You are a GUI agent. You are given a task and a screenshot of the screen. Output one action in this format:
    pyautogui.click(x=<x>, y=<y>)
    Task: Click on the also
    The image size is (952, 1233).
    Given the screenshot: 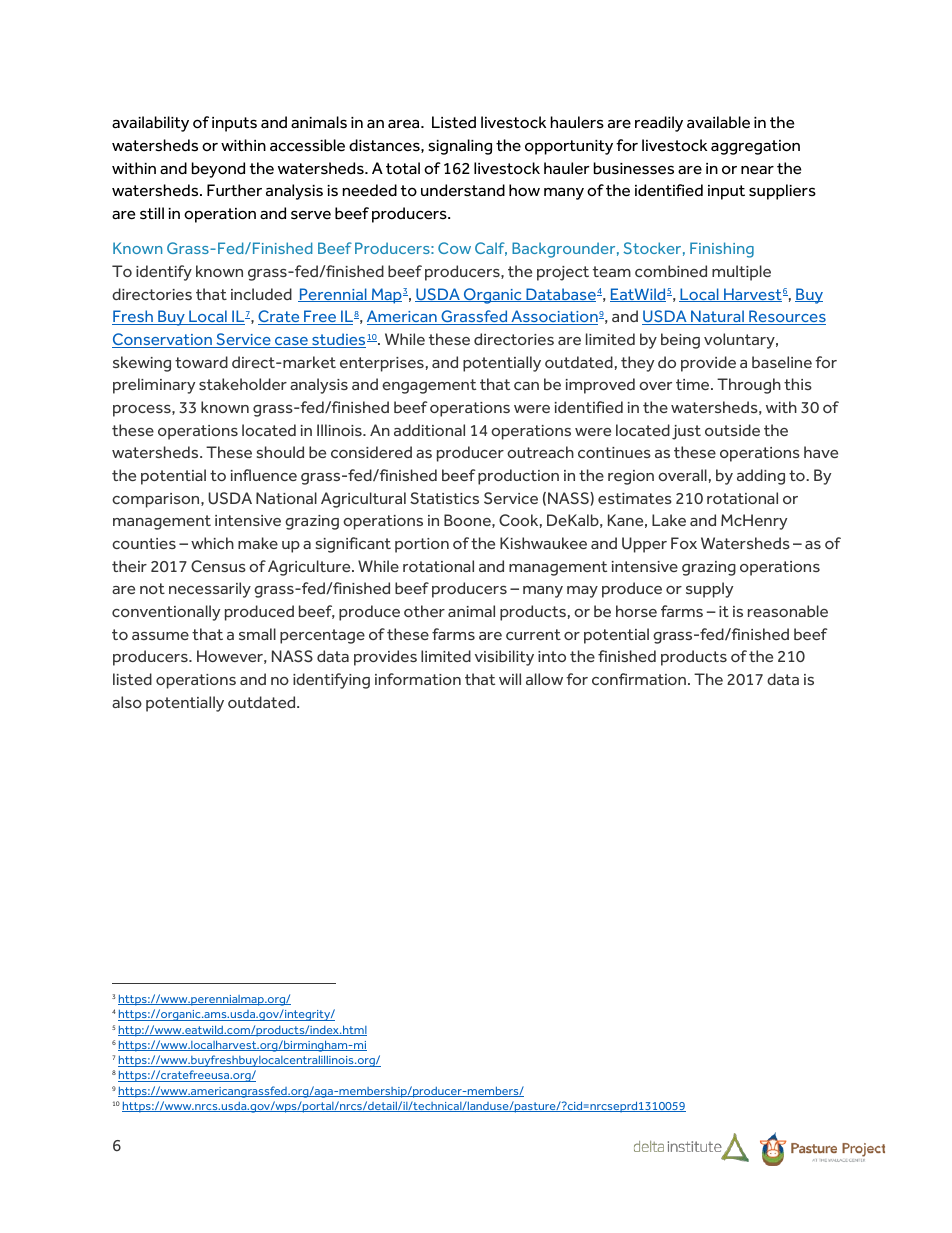 What is the action you would take?
    pyautogui.click(x=127, y=702)
